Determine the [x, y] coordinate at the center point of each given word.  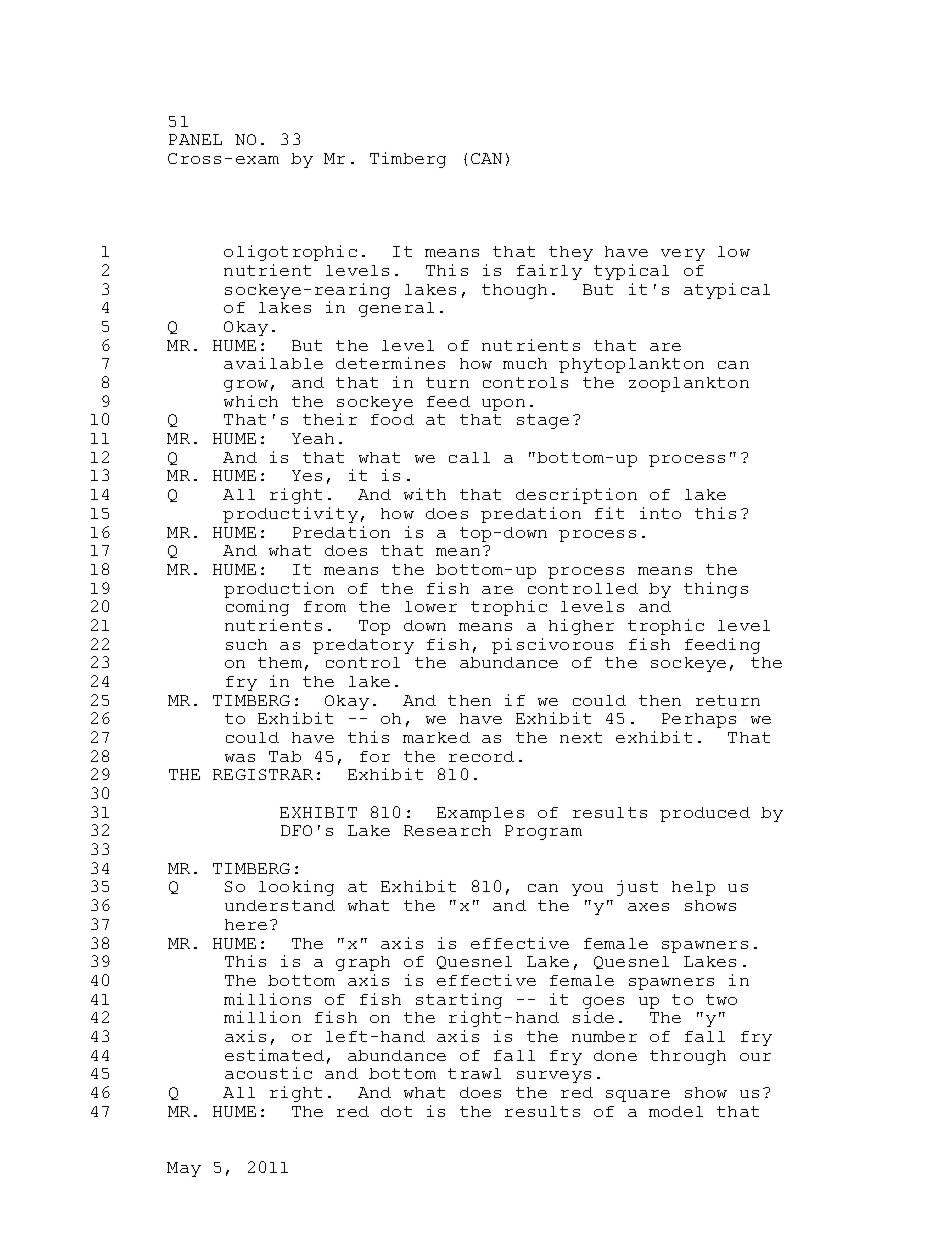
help [693, 888]
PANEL [195, 139]
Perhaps [699, 720]
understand [280, 905]
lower [431, 606]
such [246, 644]
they [571, 253]
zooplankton [689, 384]
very [683, 255]
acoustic [268, 1073]
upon [503, 405]
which [251, 401]
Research [447, 830]
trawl [474, 1073]
